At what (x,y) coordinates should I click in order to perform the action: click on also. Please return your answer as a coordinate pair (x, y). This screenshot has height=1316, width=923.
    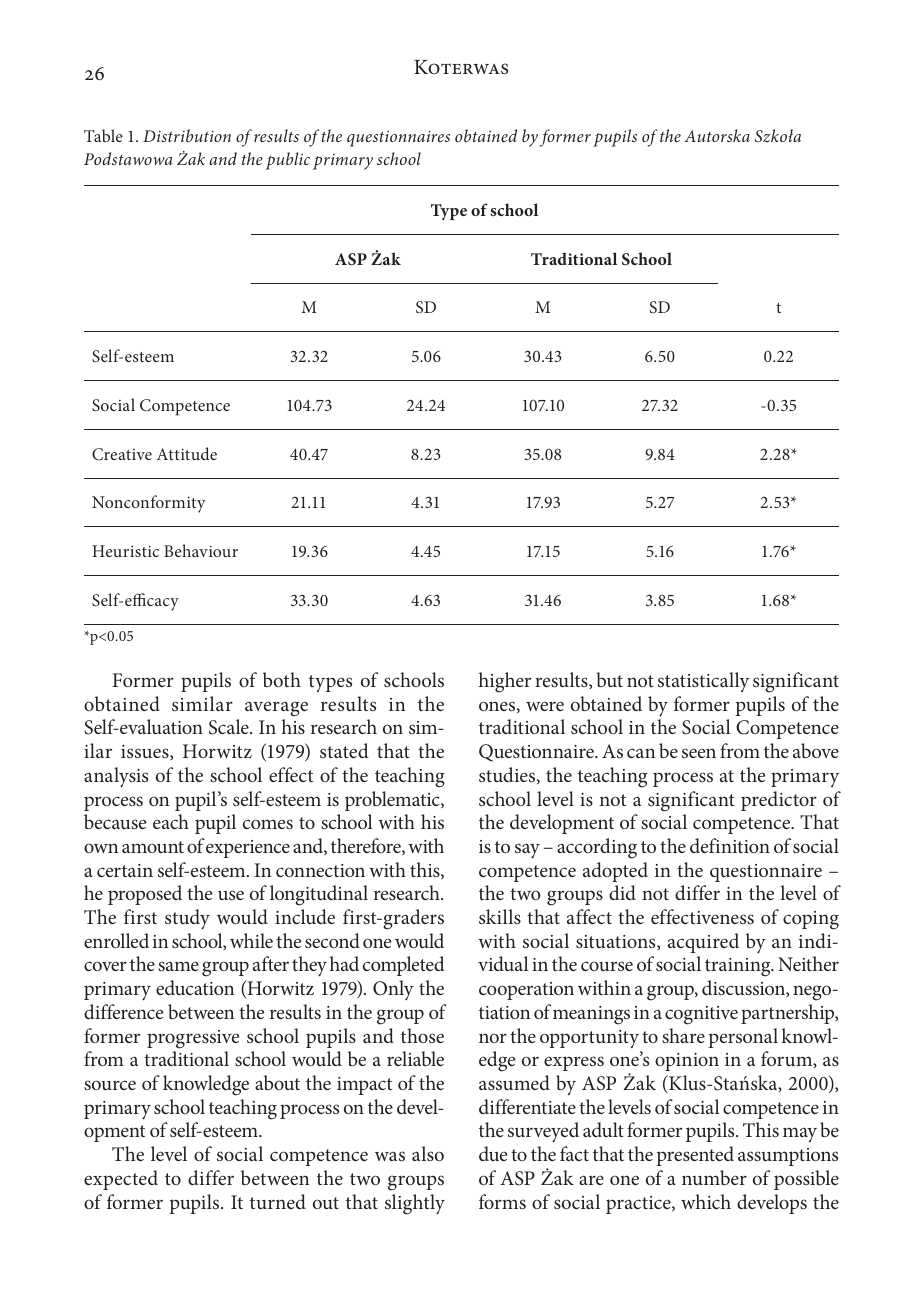
    Looking at the image, I should click on (428, 1153).
